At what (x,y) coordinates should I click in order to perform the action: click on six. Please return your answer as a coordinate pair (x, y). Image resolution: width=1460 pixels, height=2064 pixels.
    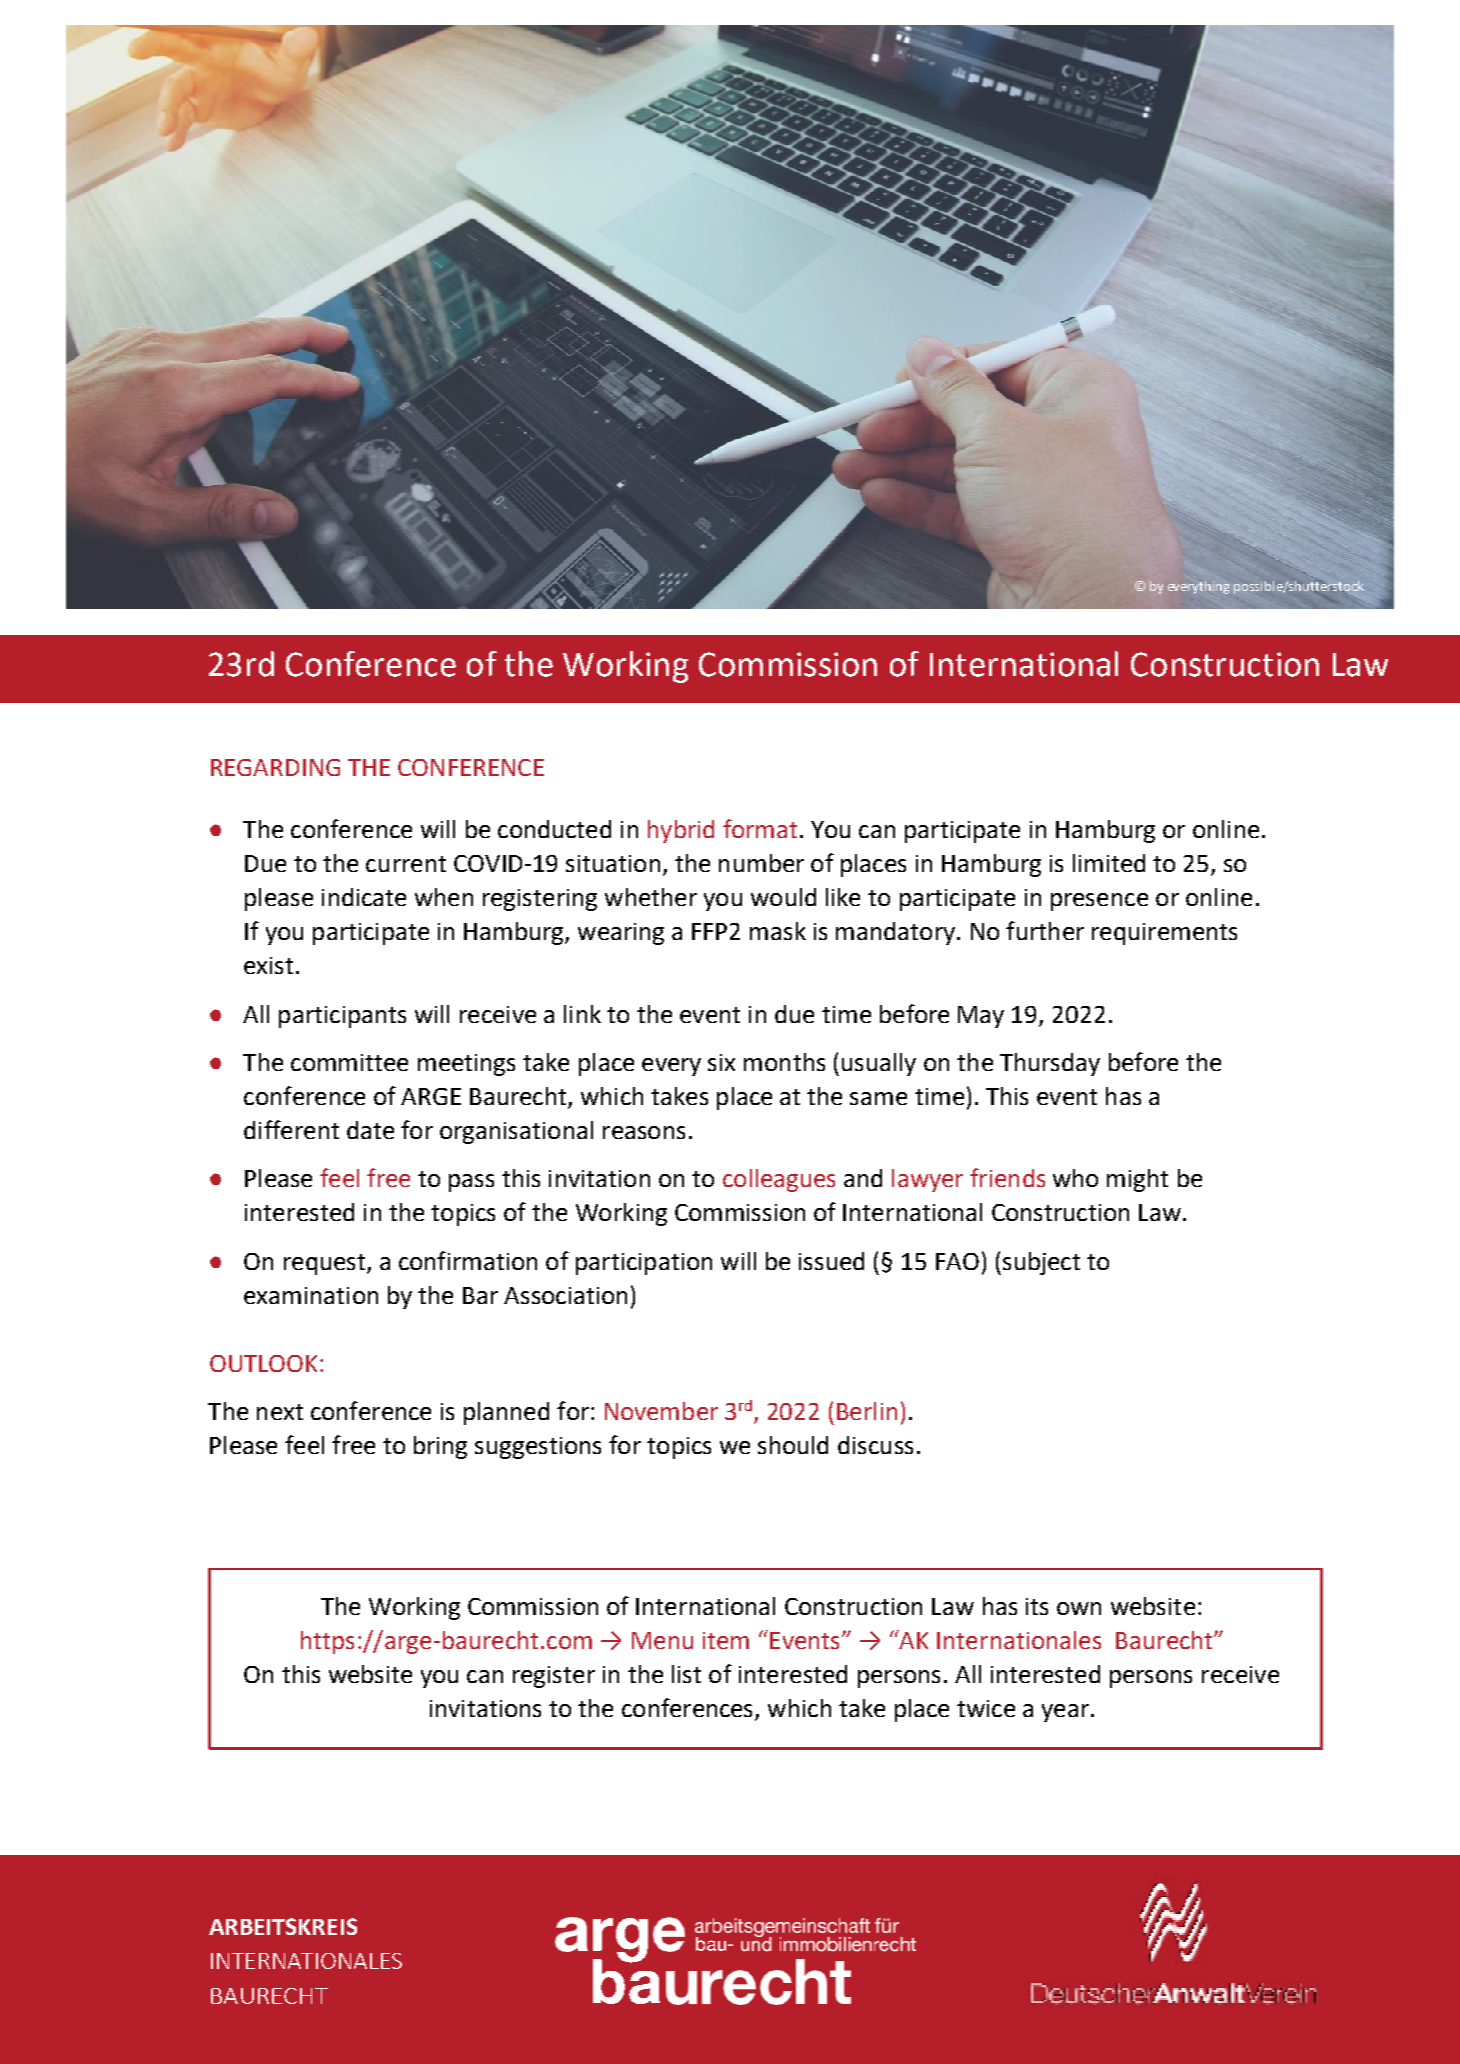
    Looking at the image, I should click on (721, 1062).
